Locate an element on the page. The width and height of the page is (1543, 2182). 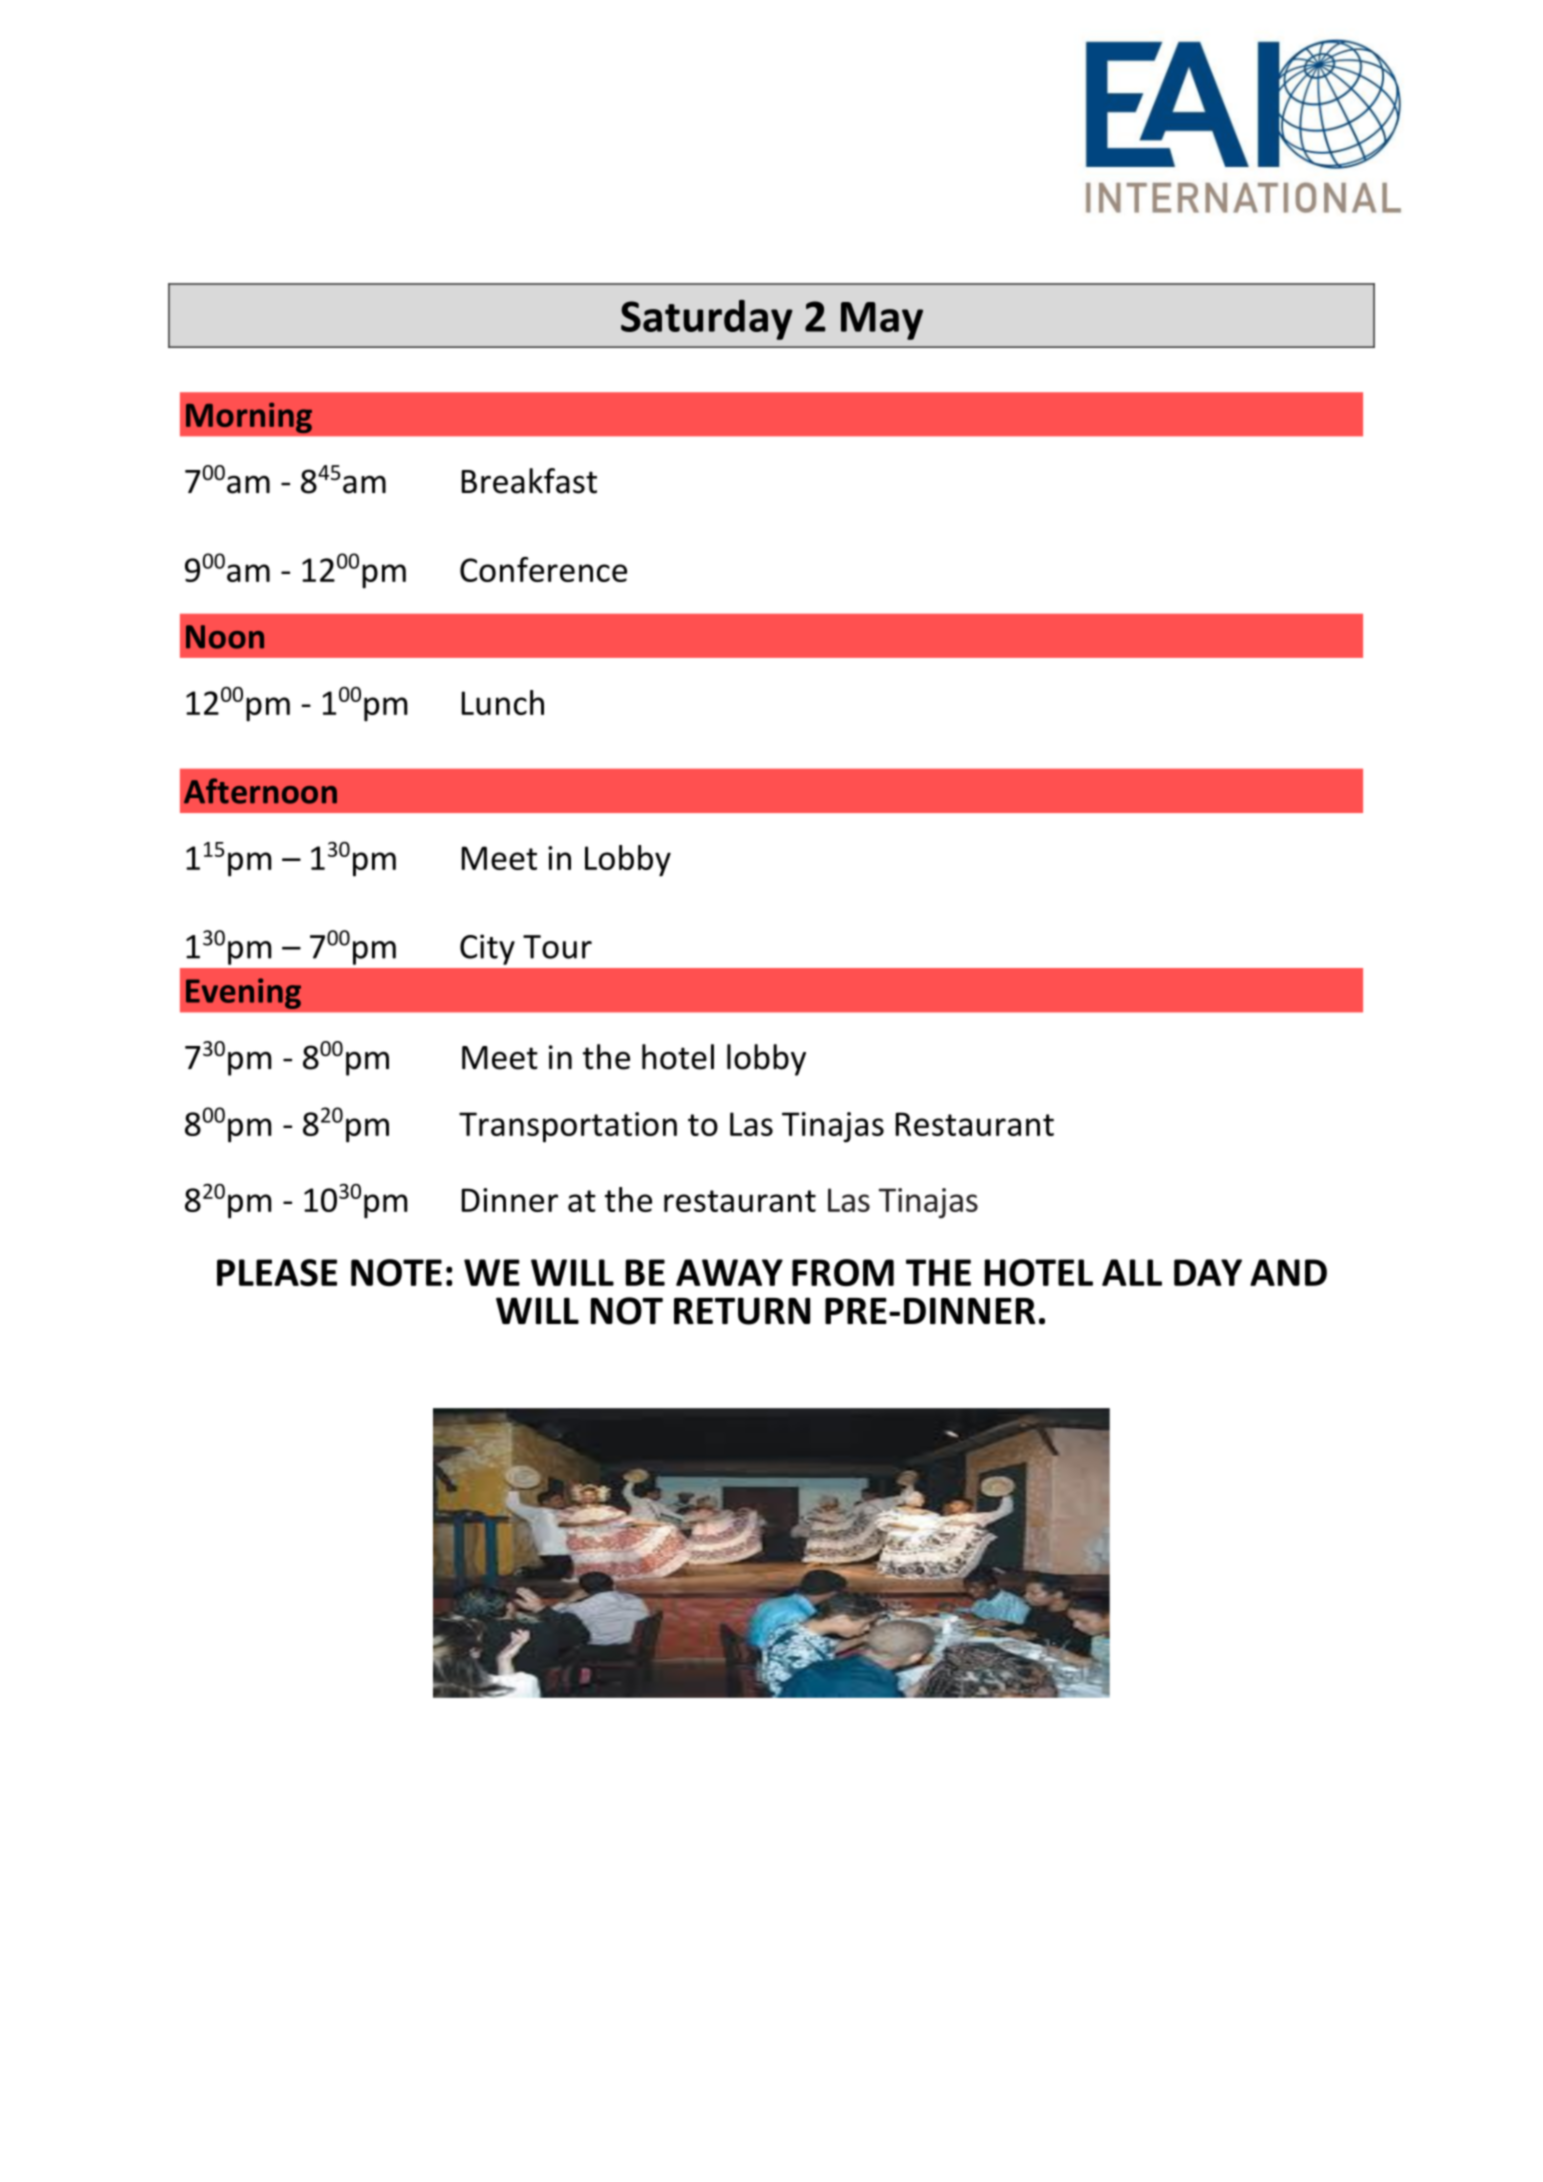
AWAY is located at coordinates (729, 1272).
